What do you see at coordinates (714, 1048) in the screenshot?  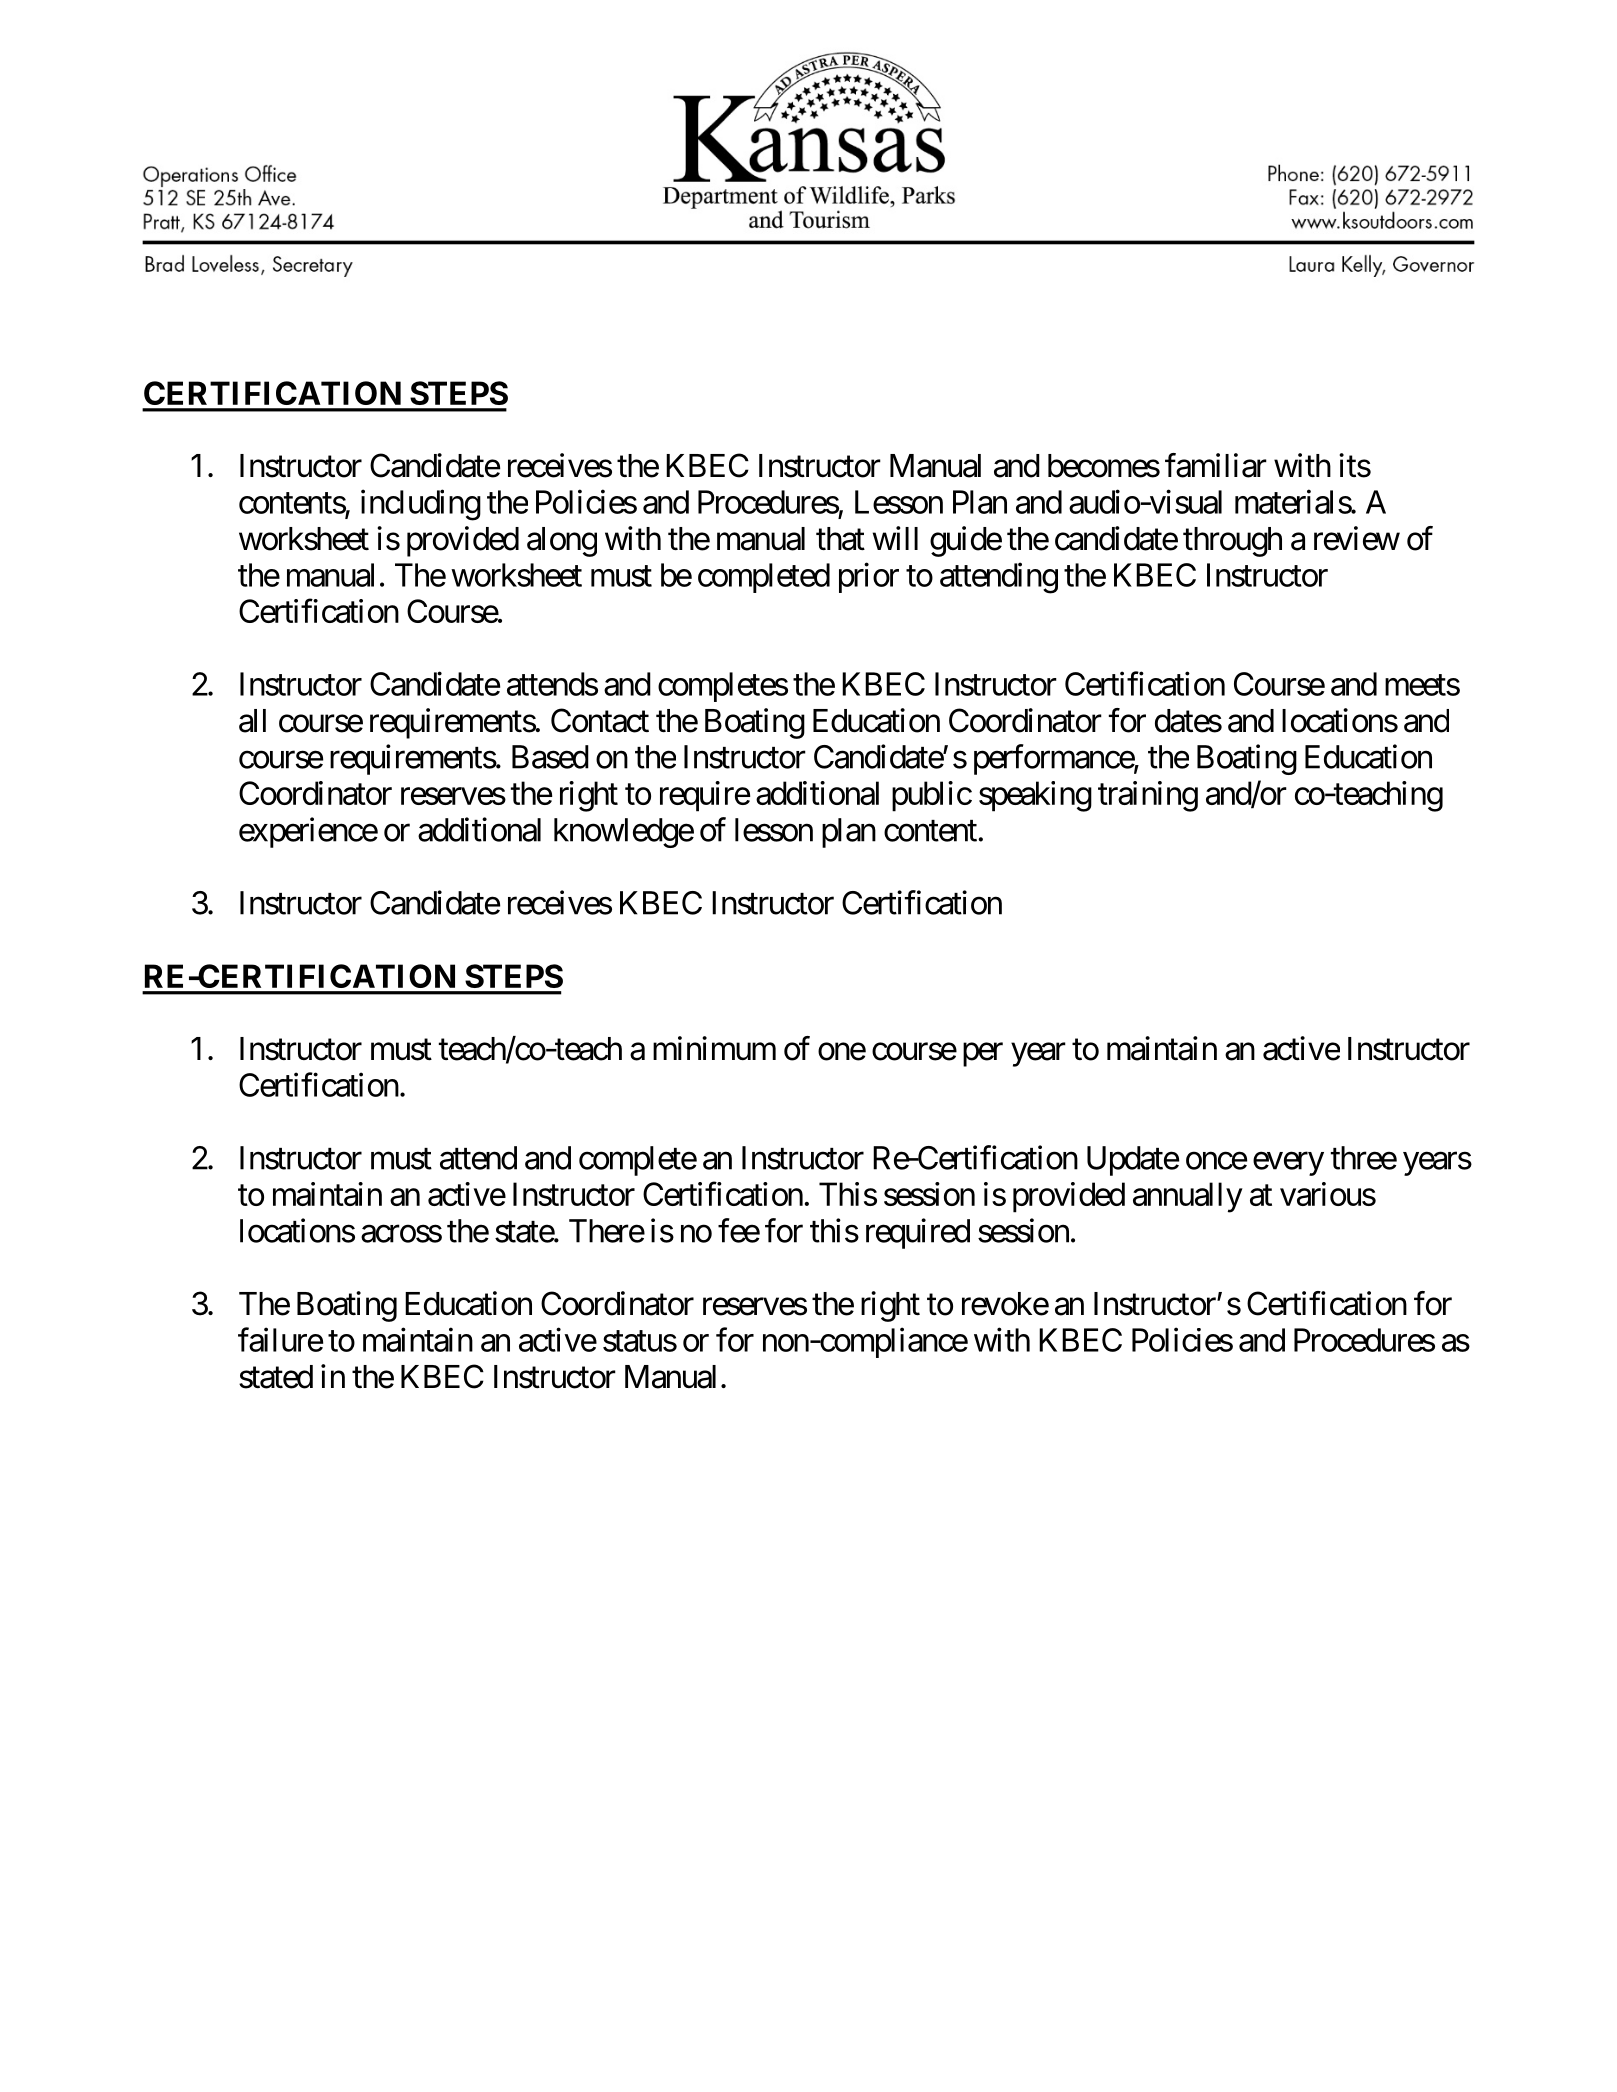 I see `minimum` at bounding box center [714, 1048].
